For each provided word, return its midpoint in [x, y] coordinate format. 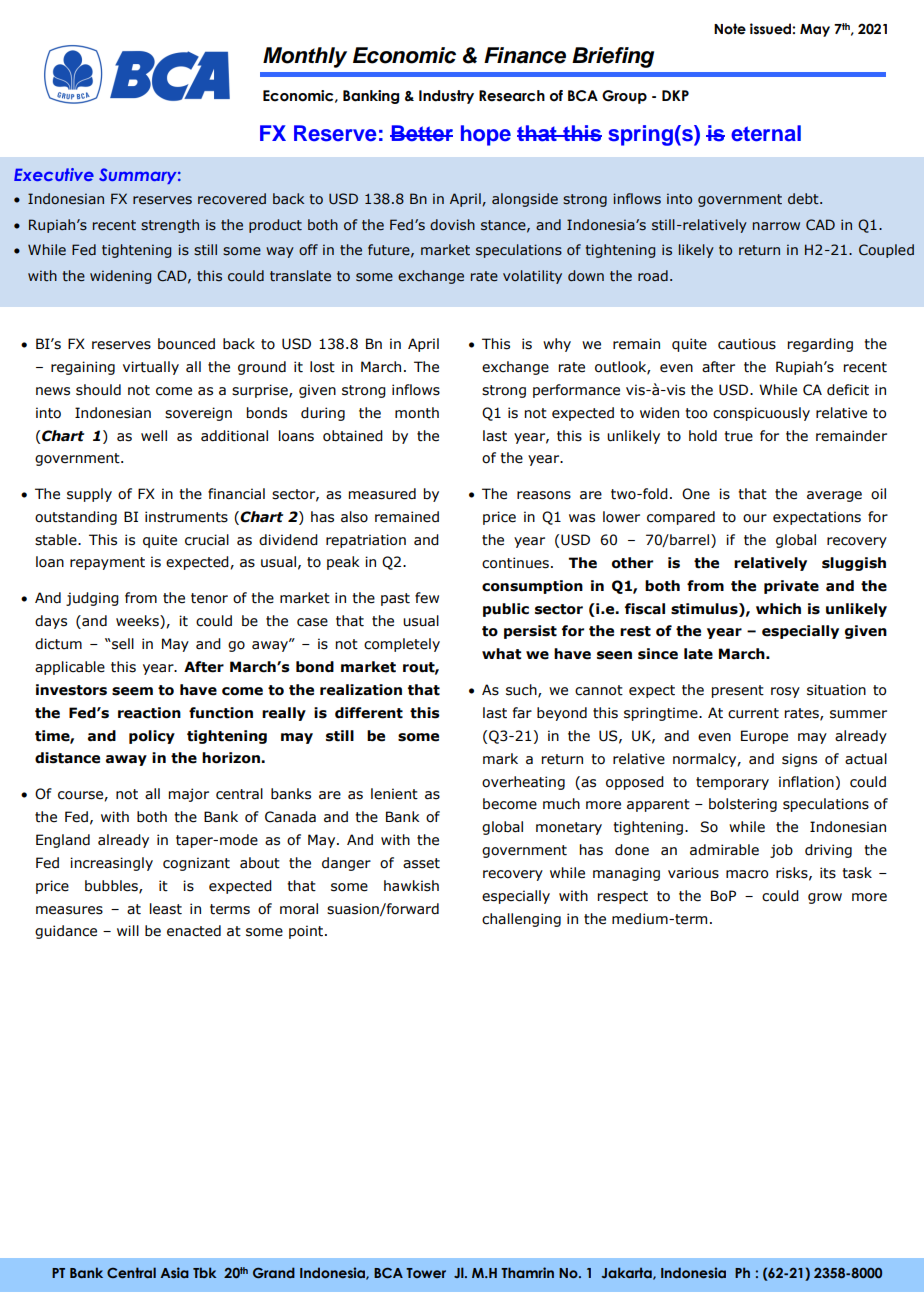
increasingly [111, 864]
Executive [54, 174]
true [738, 436]
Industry [446, 97]
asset [421, 863]
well [154, 436]
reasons [544, 495]
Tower [426, 1273]
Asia [174, 1272]
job [781, 851]
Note [730, 29]
